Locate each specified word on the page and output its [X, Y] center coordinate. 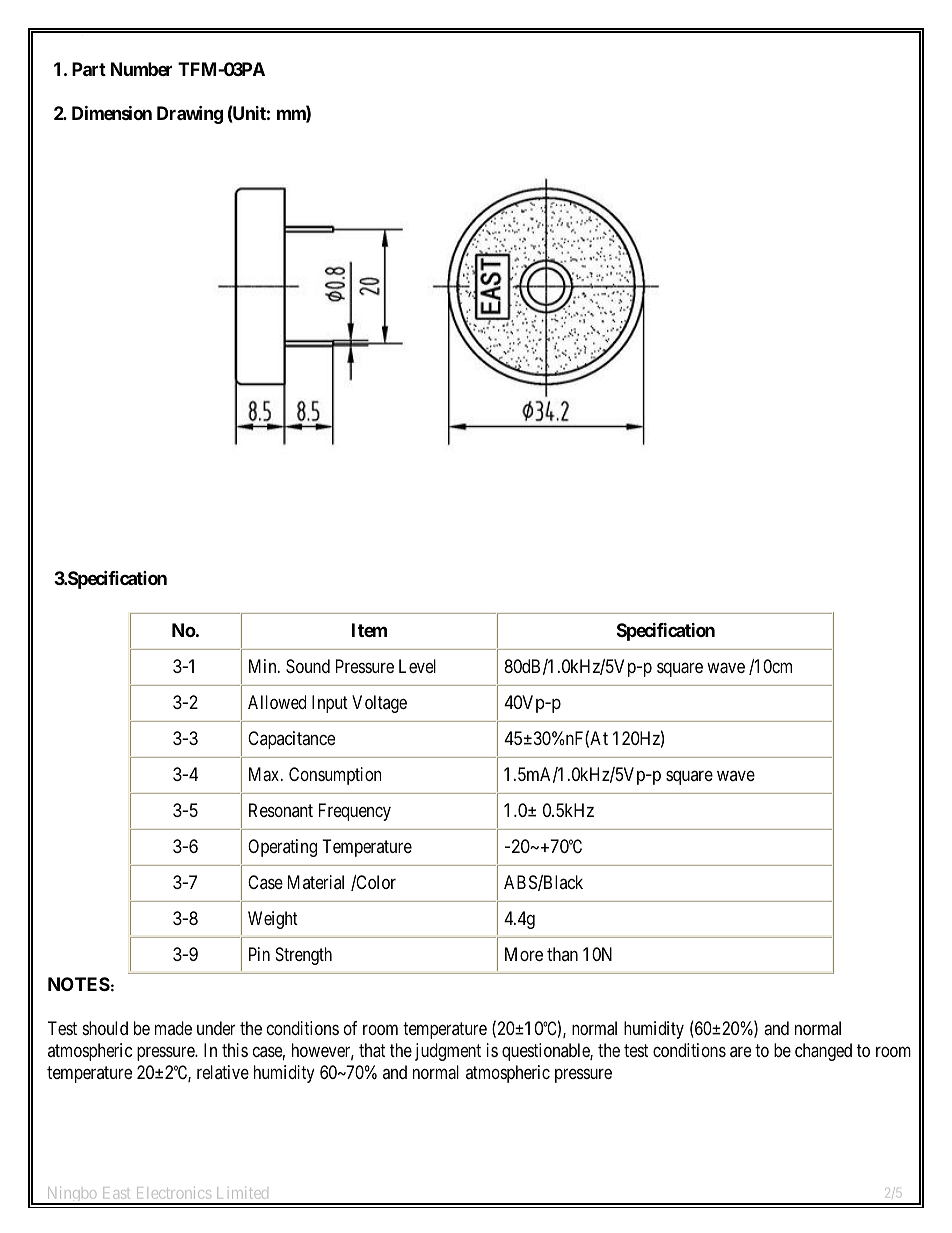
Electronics [174, 1193]
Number [141, 69]
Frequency [355, 812]
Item [369, 630]
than [562, 954]
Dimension [112, 113]
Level [417, 666]
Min [264, 666]
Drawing [190, 115]
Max [265, 774]
